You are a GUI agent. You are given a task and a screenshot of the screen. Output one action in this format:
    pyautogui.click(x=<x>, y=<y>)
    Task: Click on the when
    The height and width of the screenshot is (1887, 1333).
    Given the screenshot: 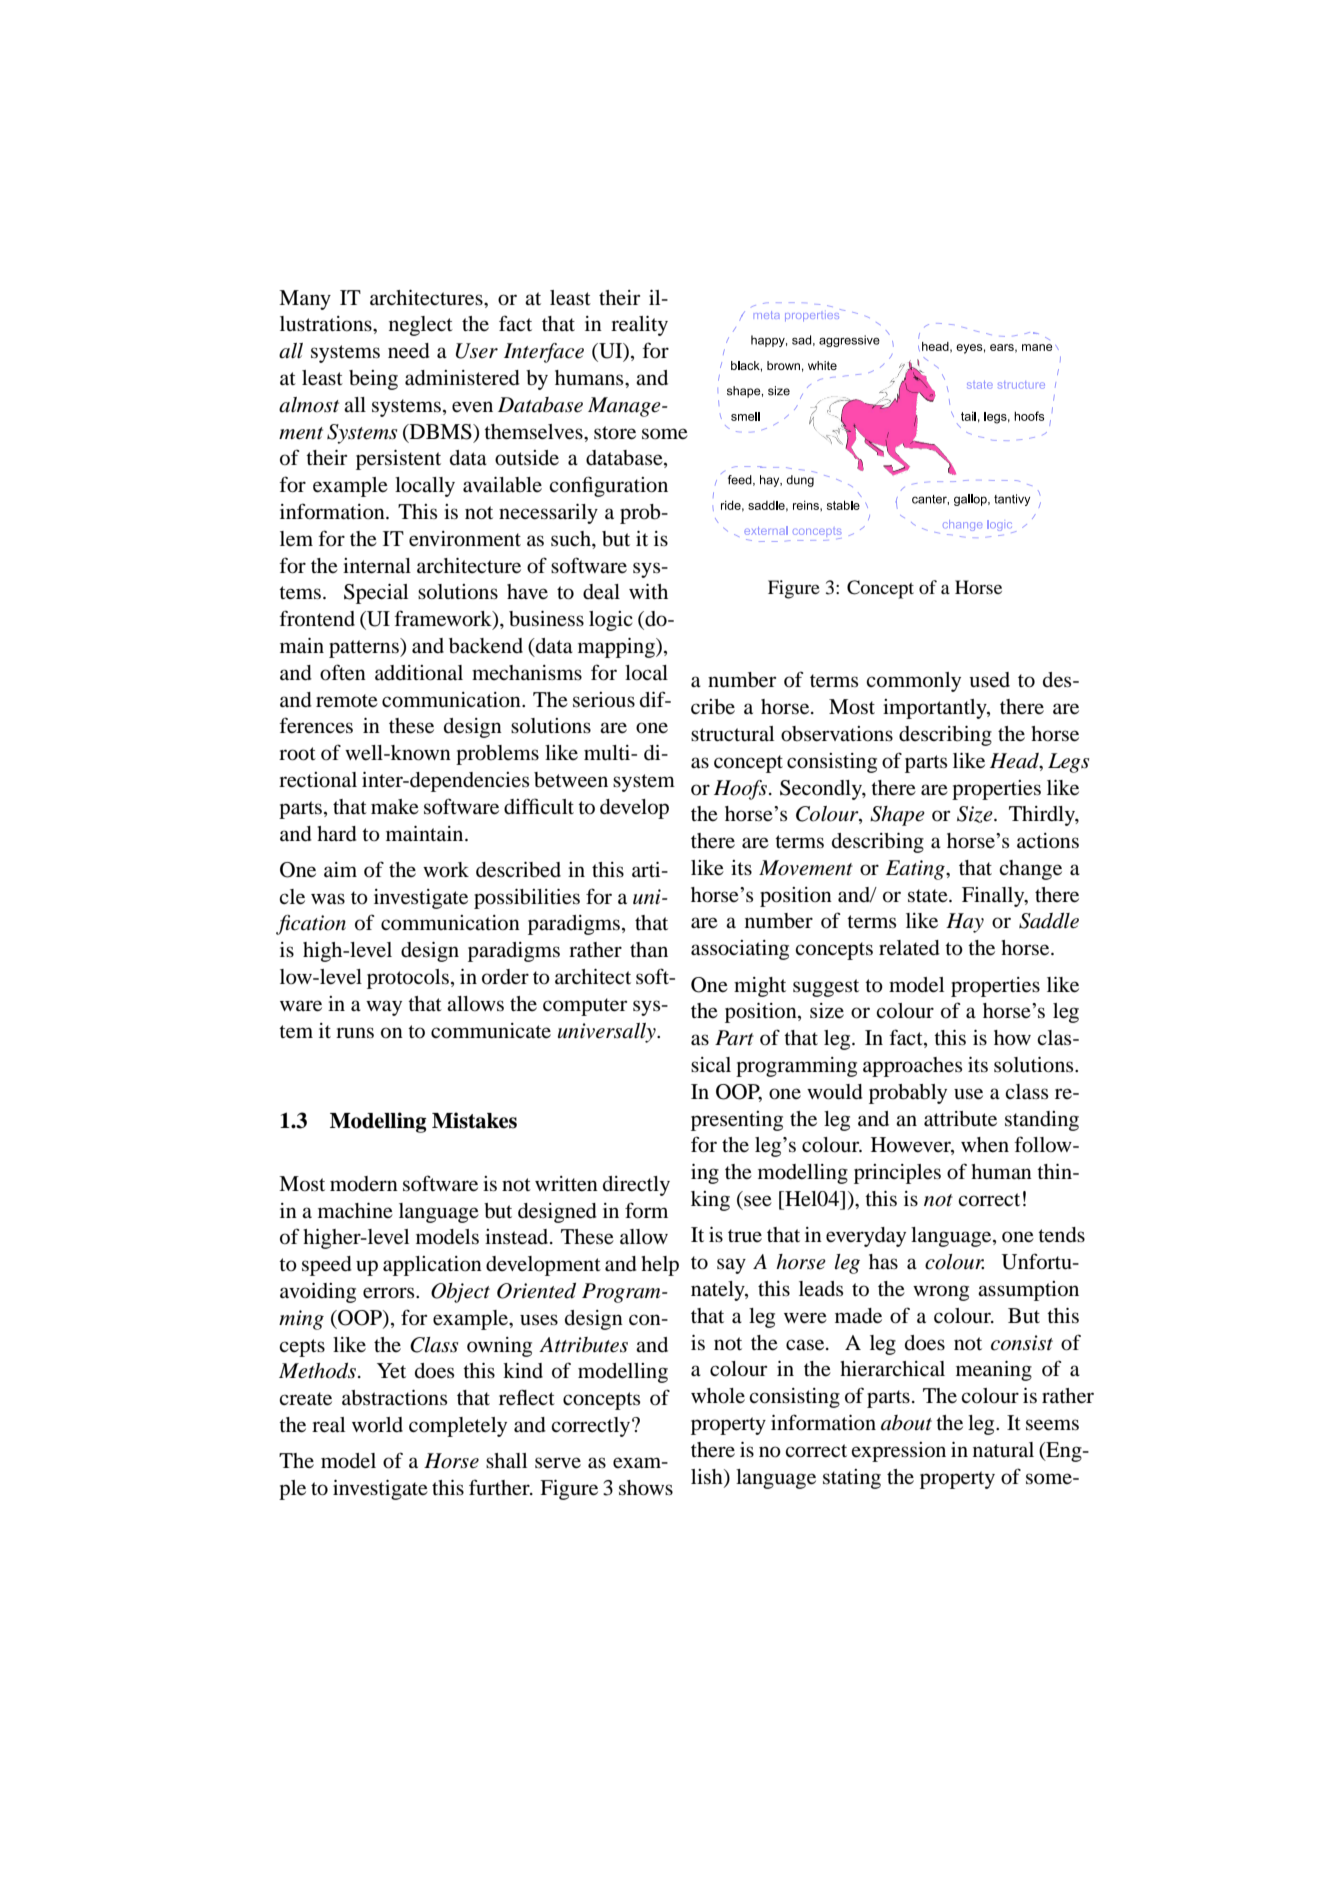 What is the action you would take?
    pyautogui.click(x=985, y=1145)
